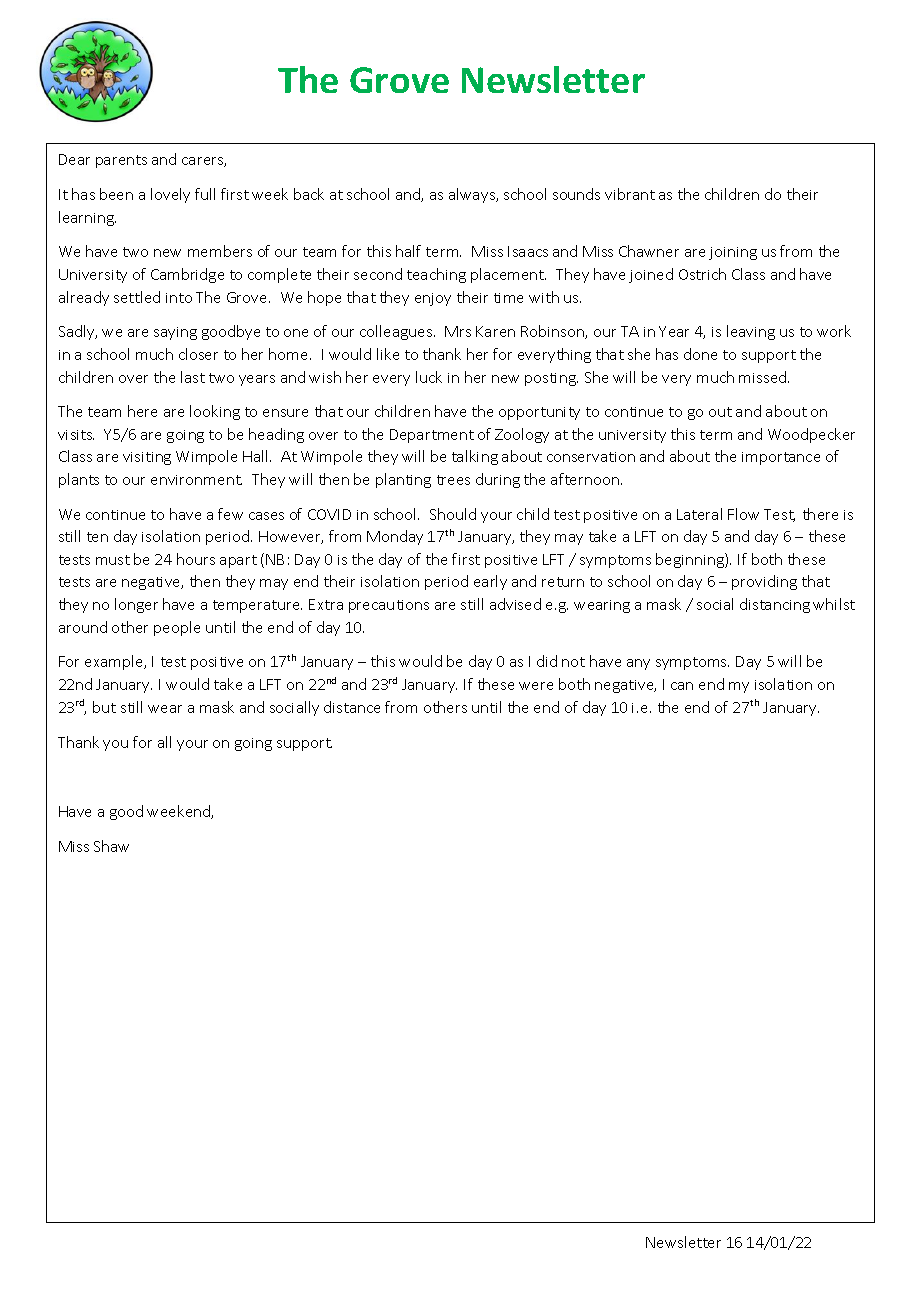 The width and height of the document is (924, 1308). I want to click on saying, so click(175, 333).
